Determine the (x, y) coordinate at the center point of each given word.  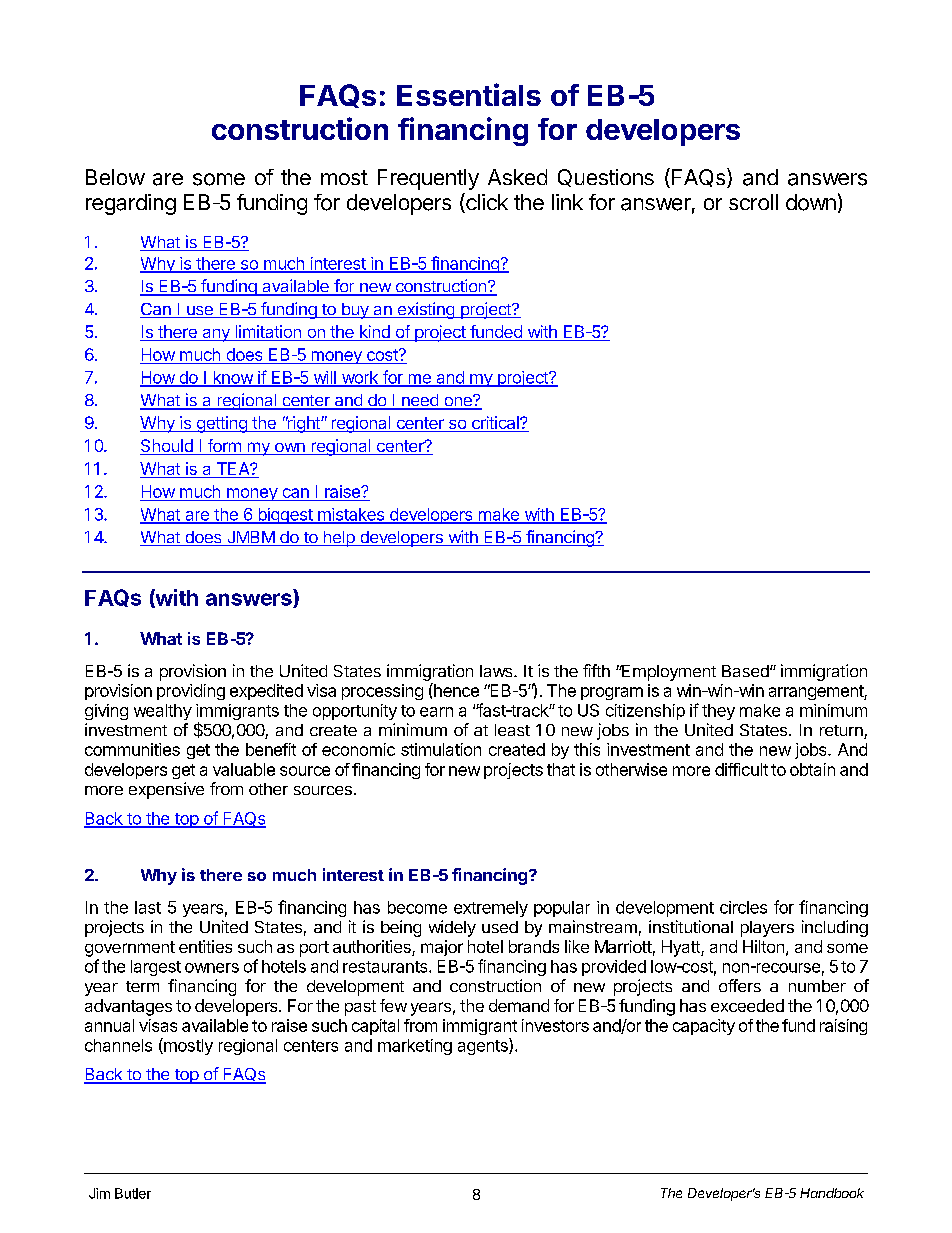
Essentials (469, 94)
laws (497, 671)
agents (484, 1046)
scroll (753, 202)
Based (746, 671)
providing (191, 692)
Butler (133, 1193)
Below (115, 177)
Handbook (832, 1193)
